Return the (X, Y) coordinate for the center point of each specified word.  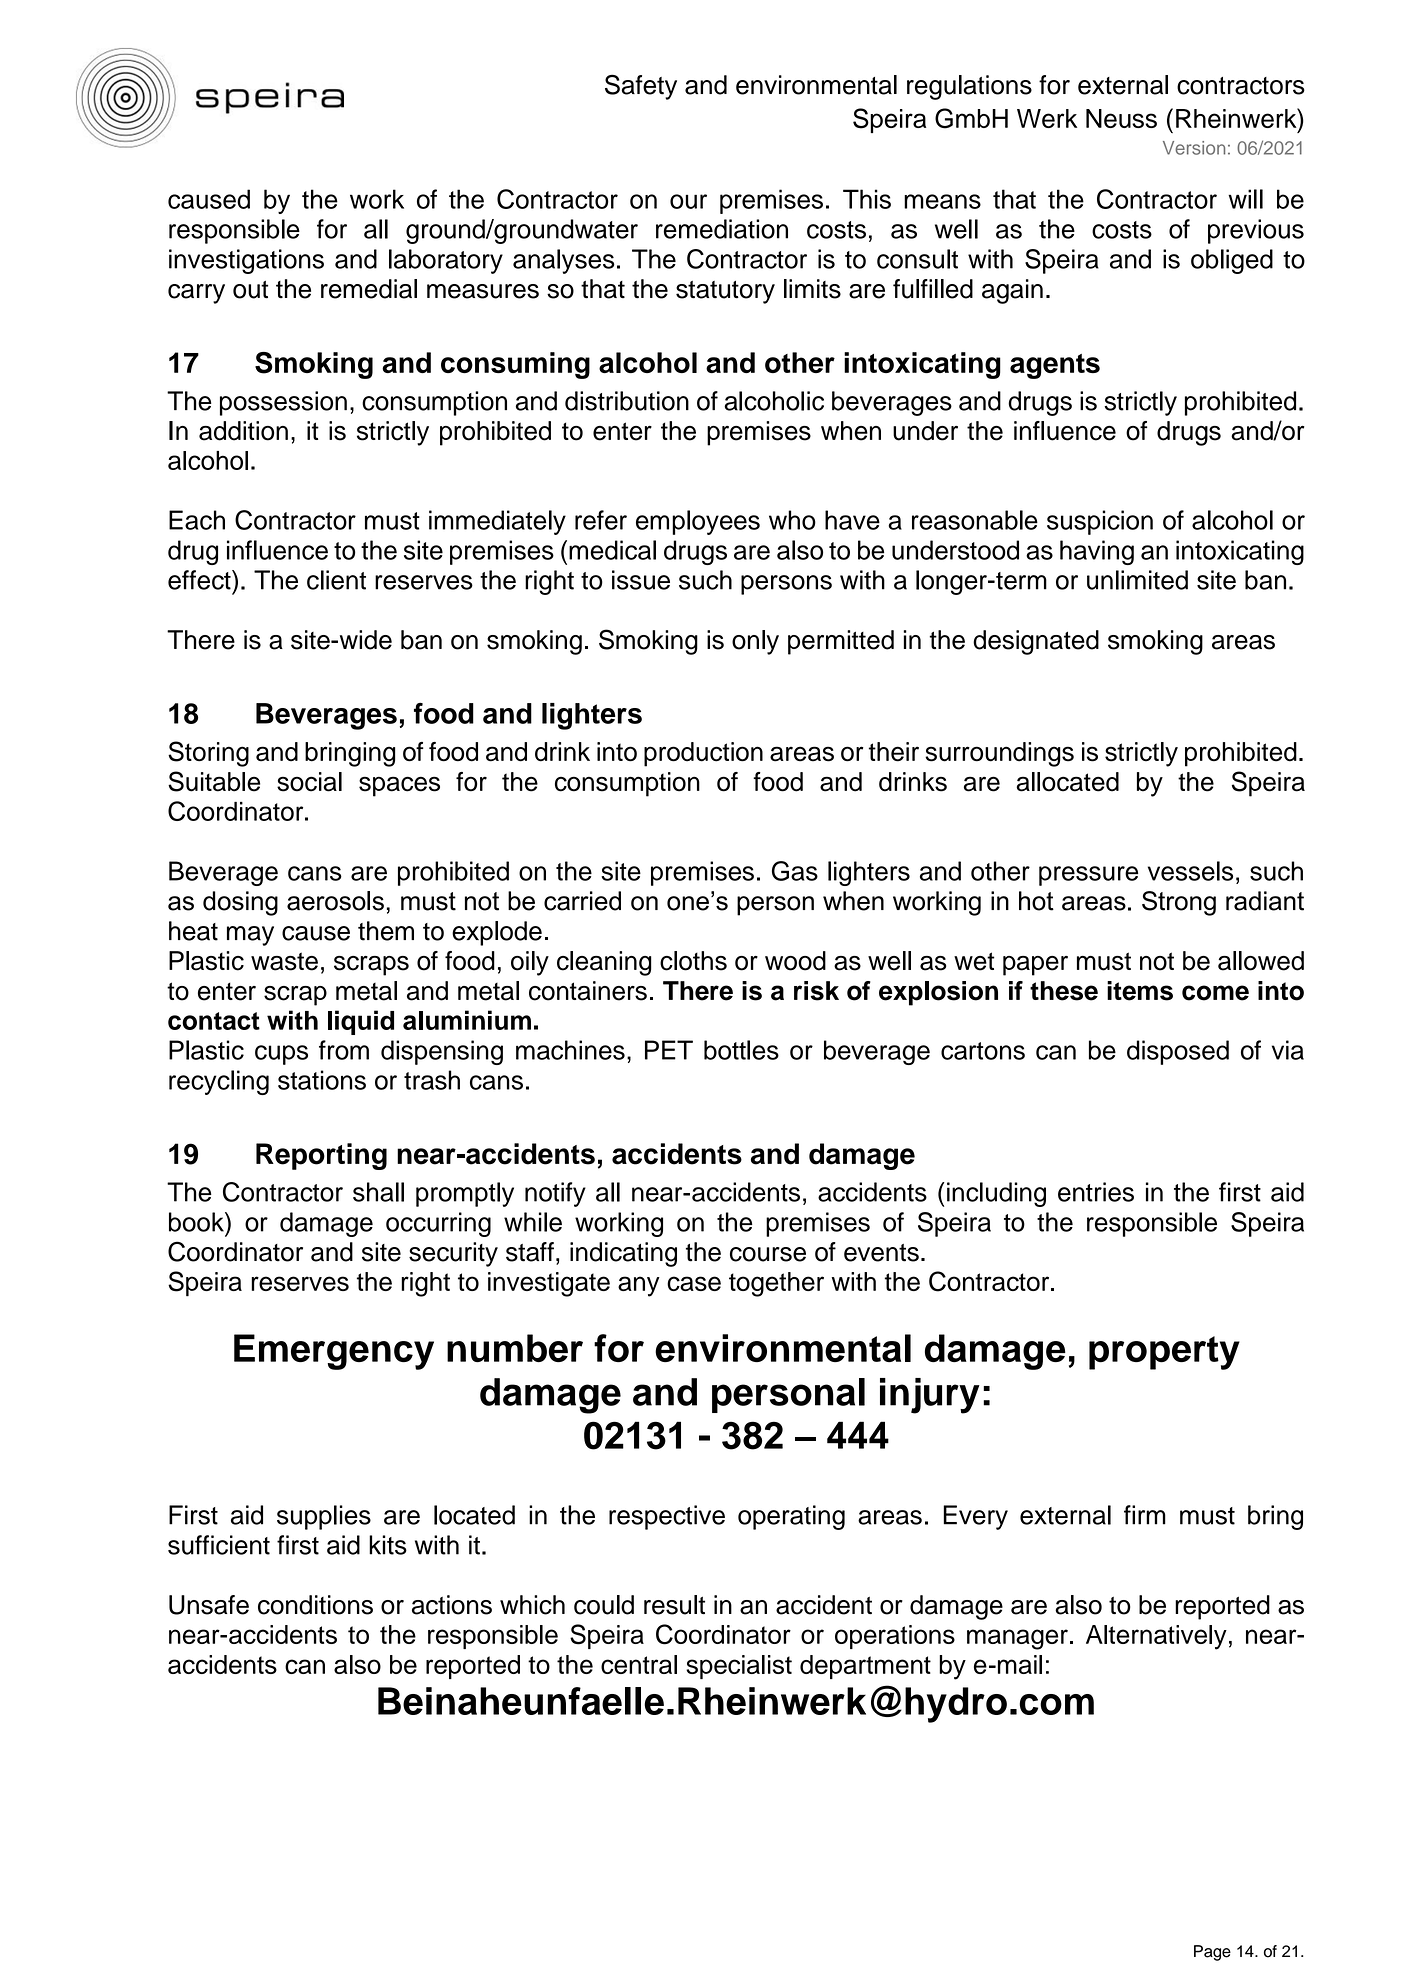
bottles (741, 1050)
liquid (361, 1022)
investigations (246, 261)
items (1140, 991)
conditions (315, 1605)
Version (1194, 148)
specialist (739, 1667)
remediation (722, 229)
